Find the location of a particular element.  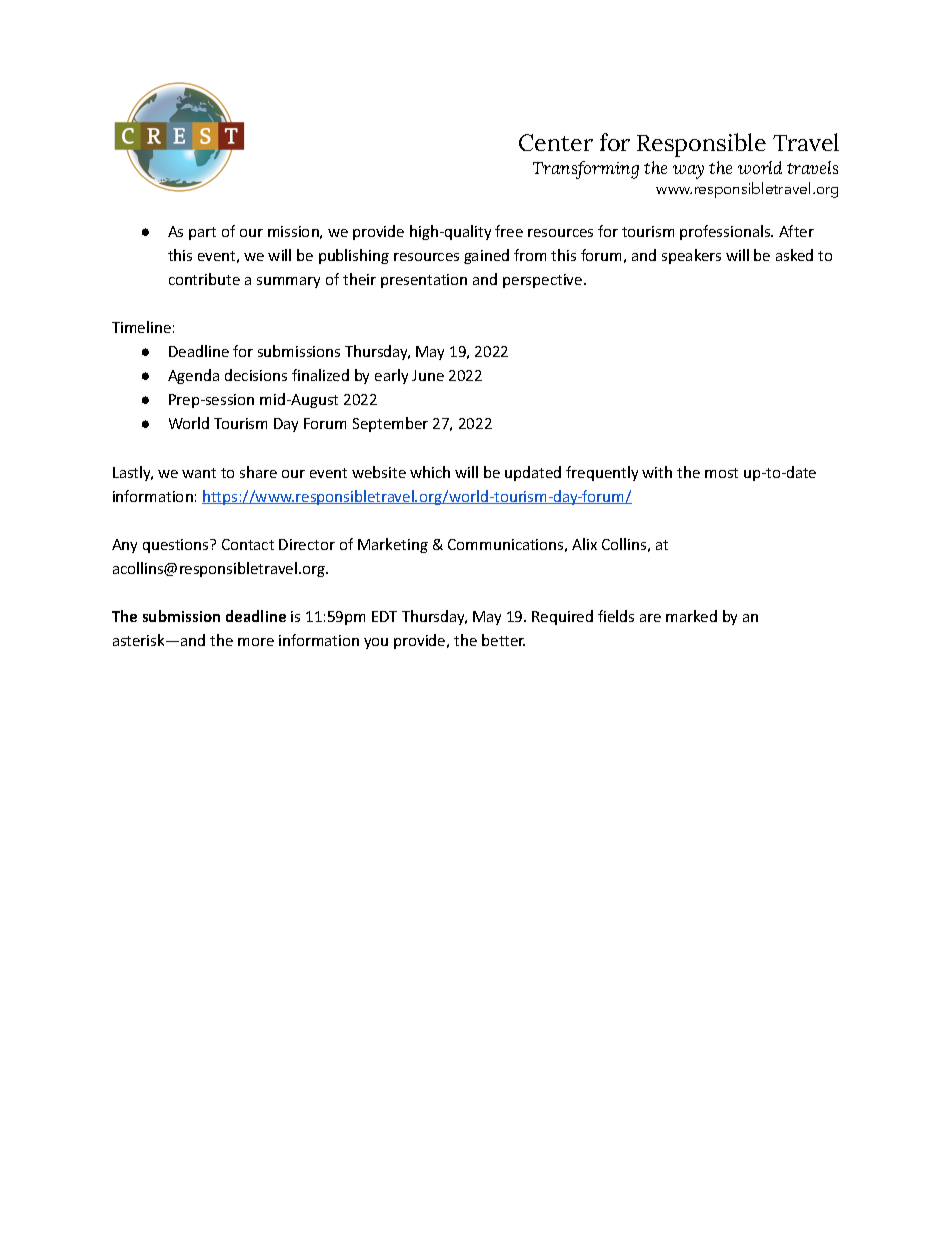

part is located at coordinates (202, 233).
